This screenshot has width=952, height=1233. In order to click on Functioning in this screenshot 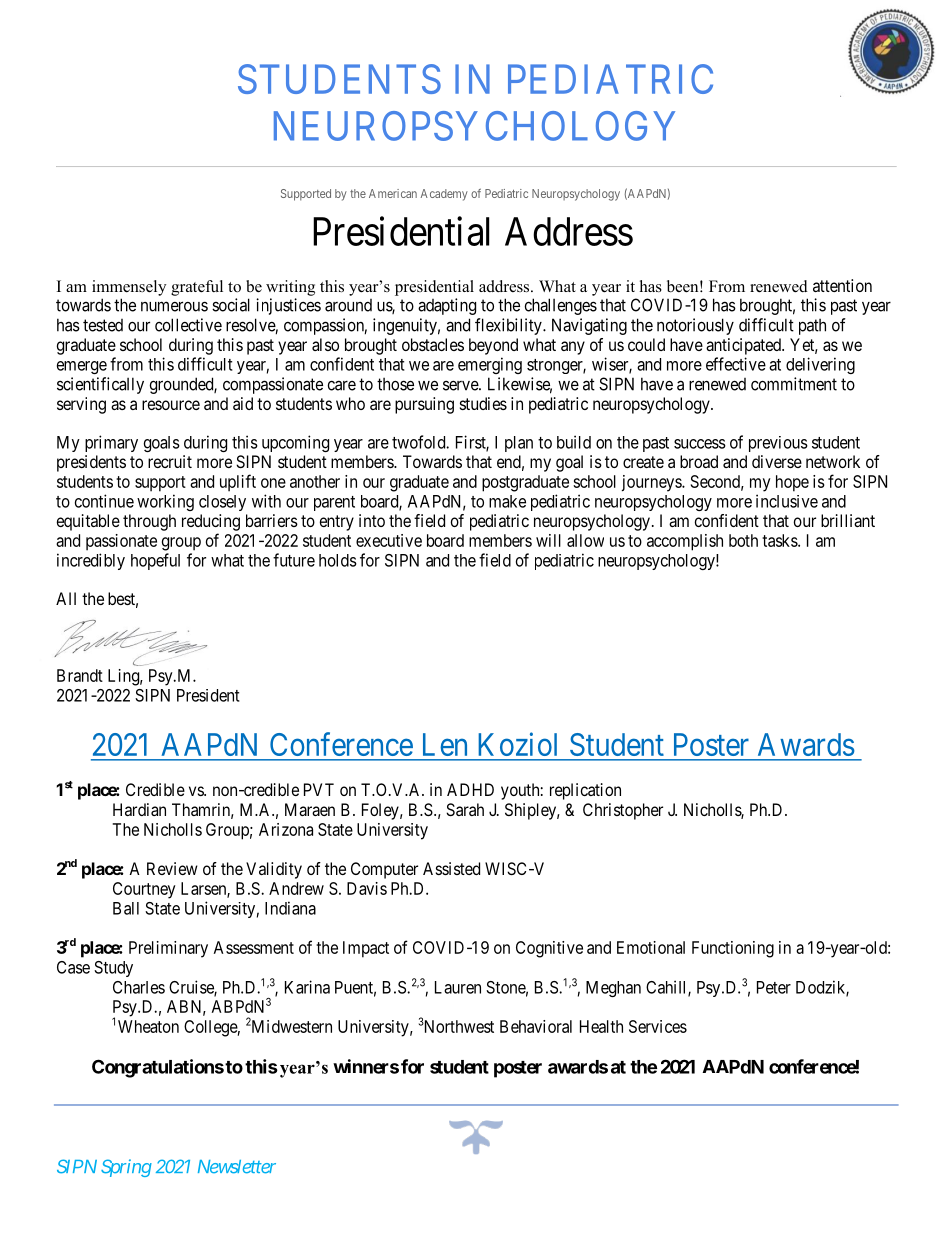, I will do `click(733, 949)`.
